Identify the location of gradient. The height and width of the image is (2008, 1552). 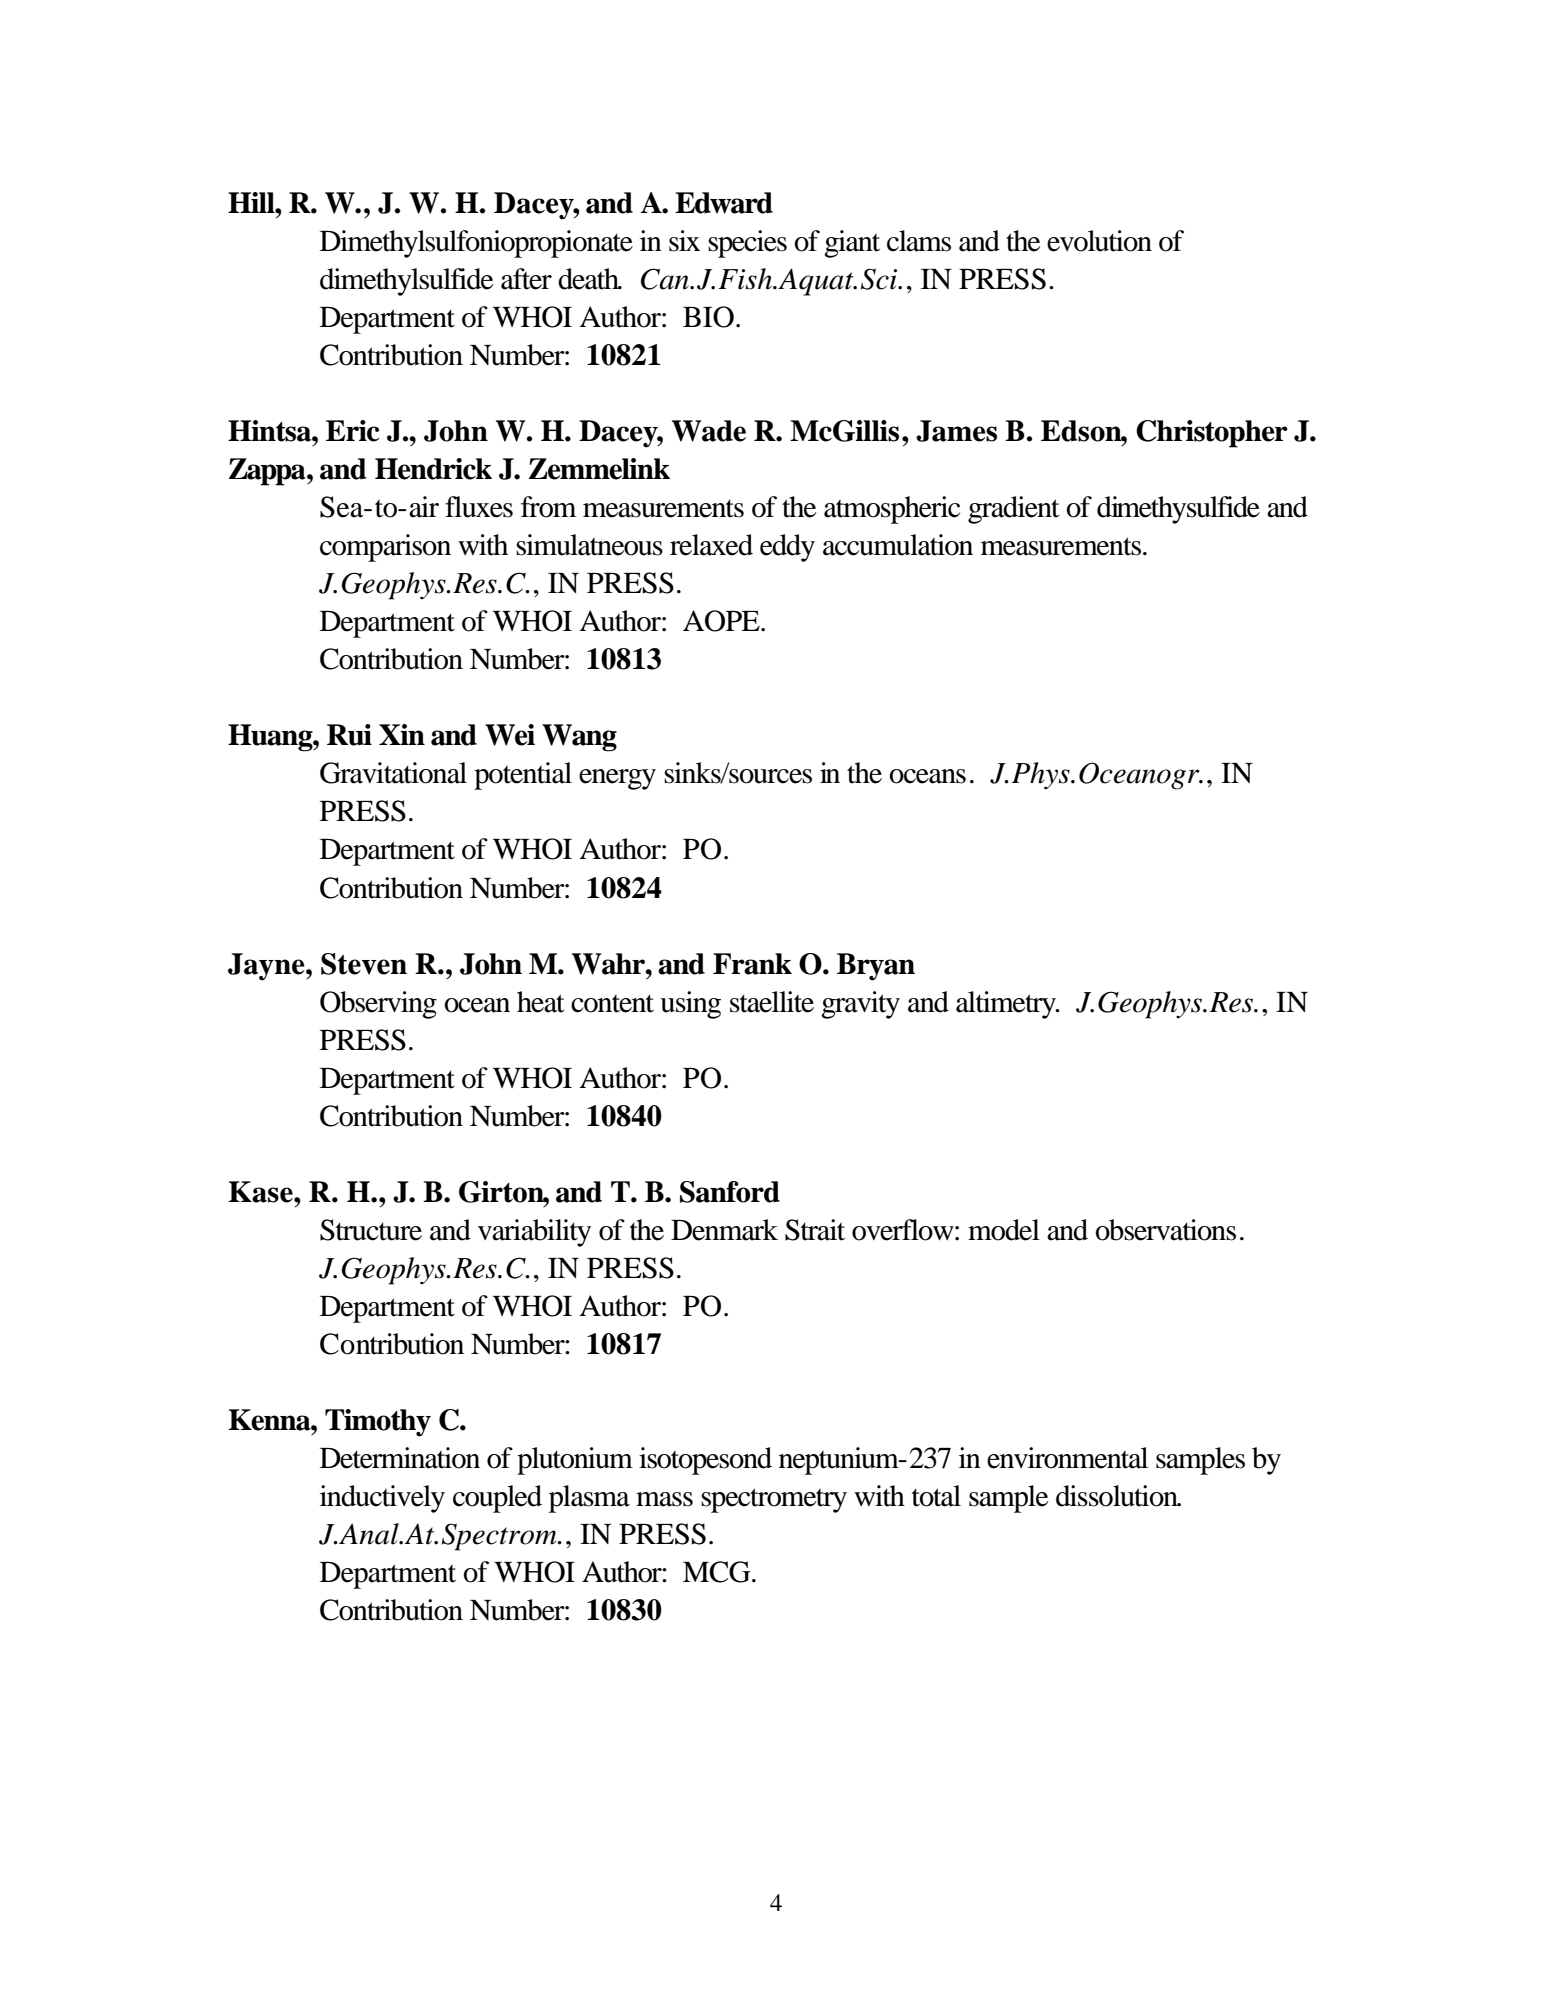
(1014, 510).
